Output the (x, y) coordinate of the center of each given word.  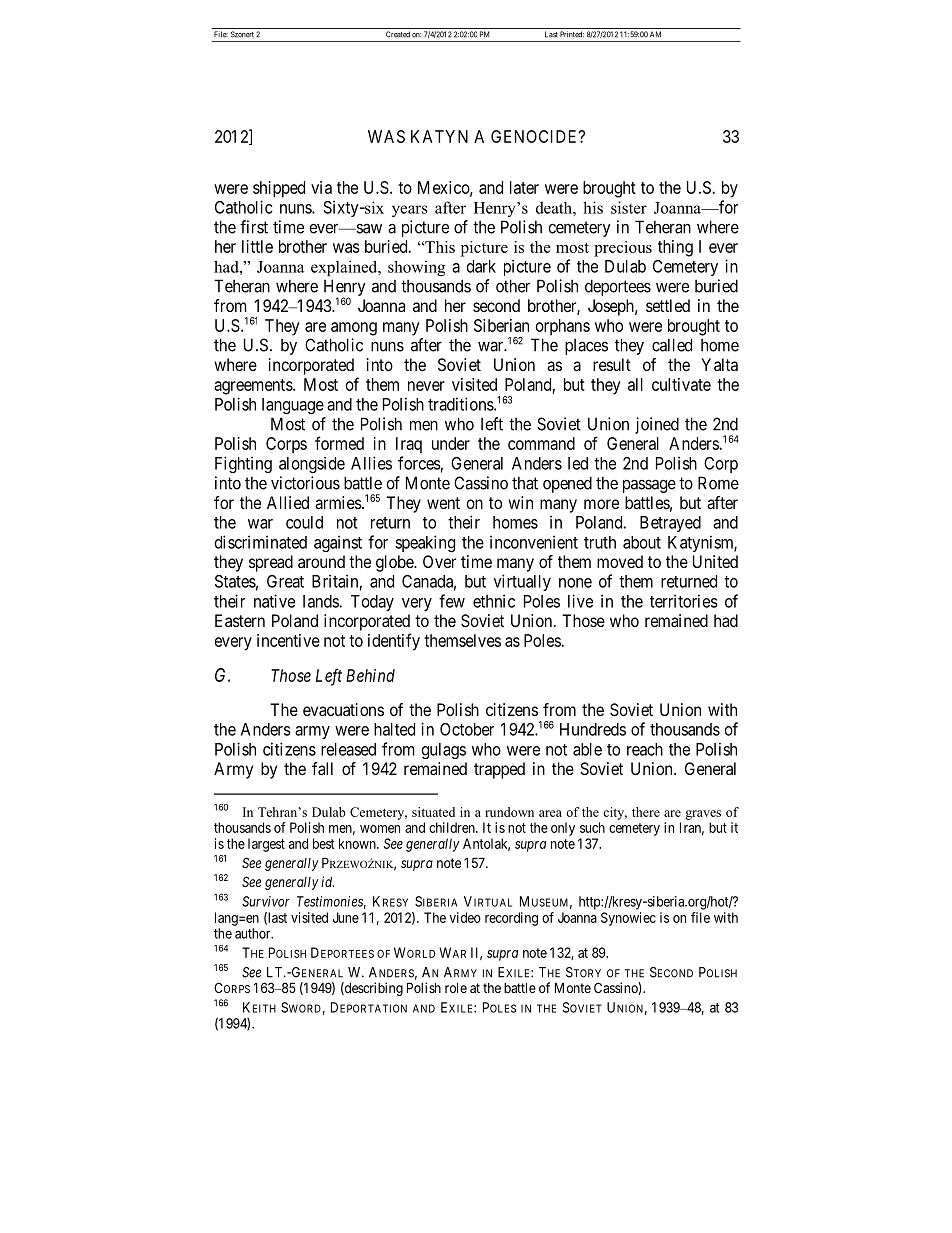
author (254, 933)
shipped (279, 189)
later (524, 187)
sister (629, 207)
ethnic (494, 601)
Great (285, 581)
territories (684, 601)
